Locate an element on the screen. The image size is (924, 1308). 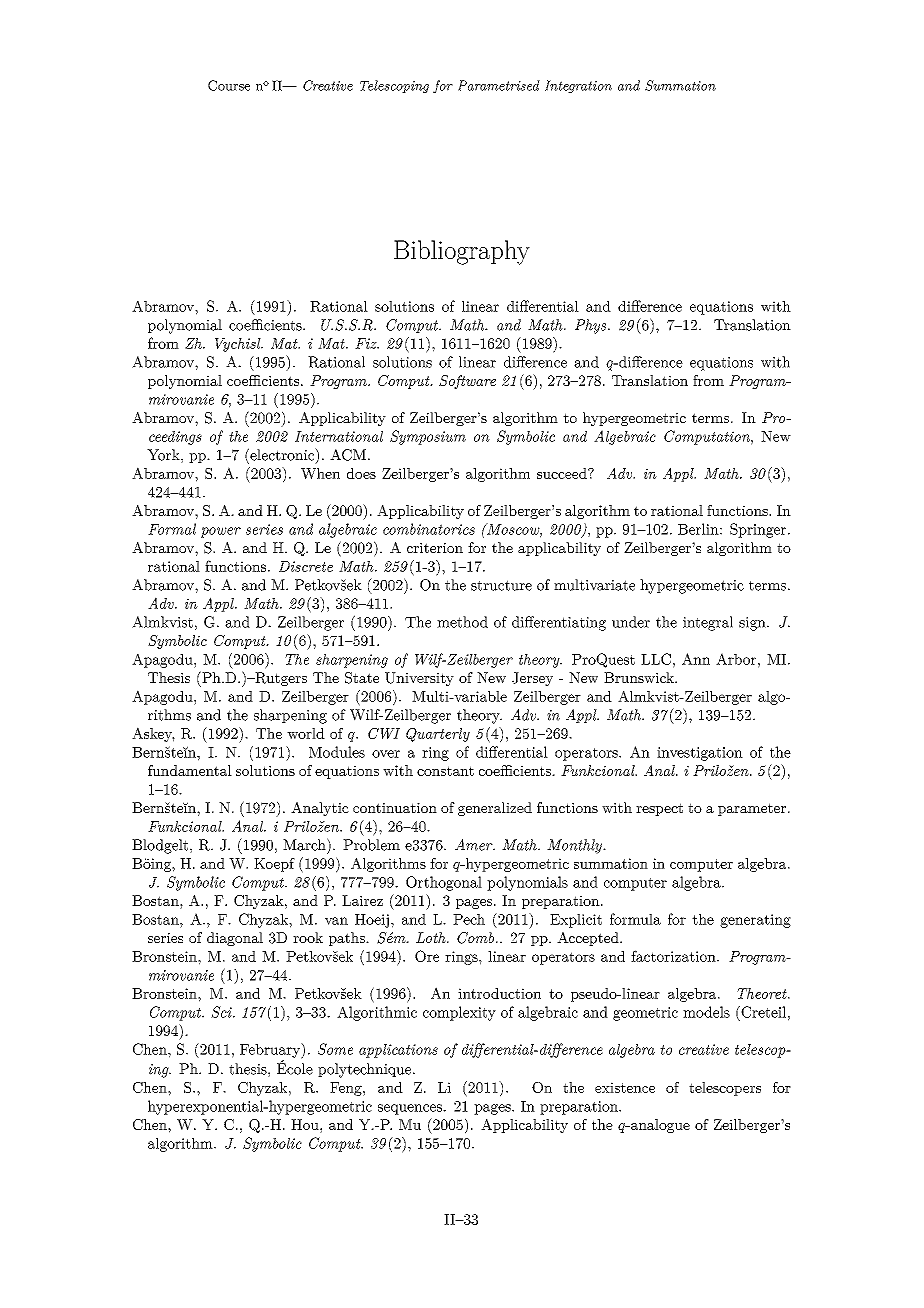
sequences is located at coordinates (411, 1109).
